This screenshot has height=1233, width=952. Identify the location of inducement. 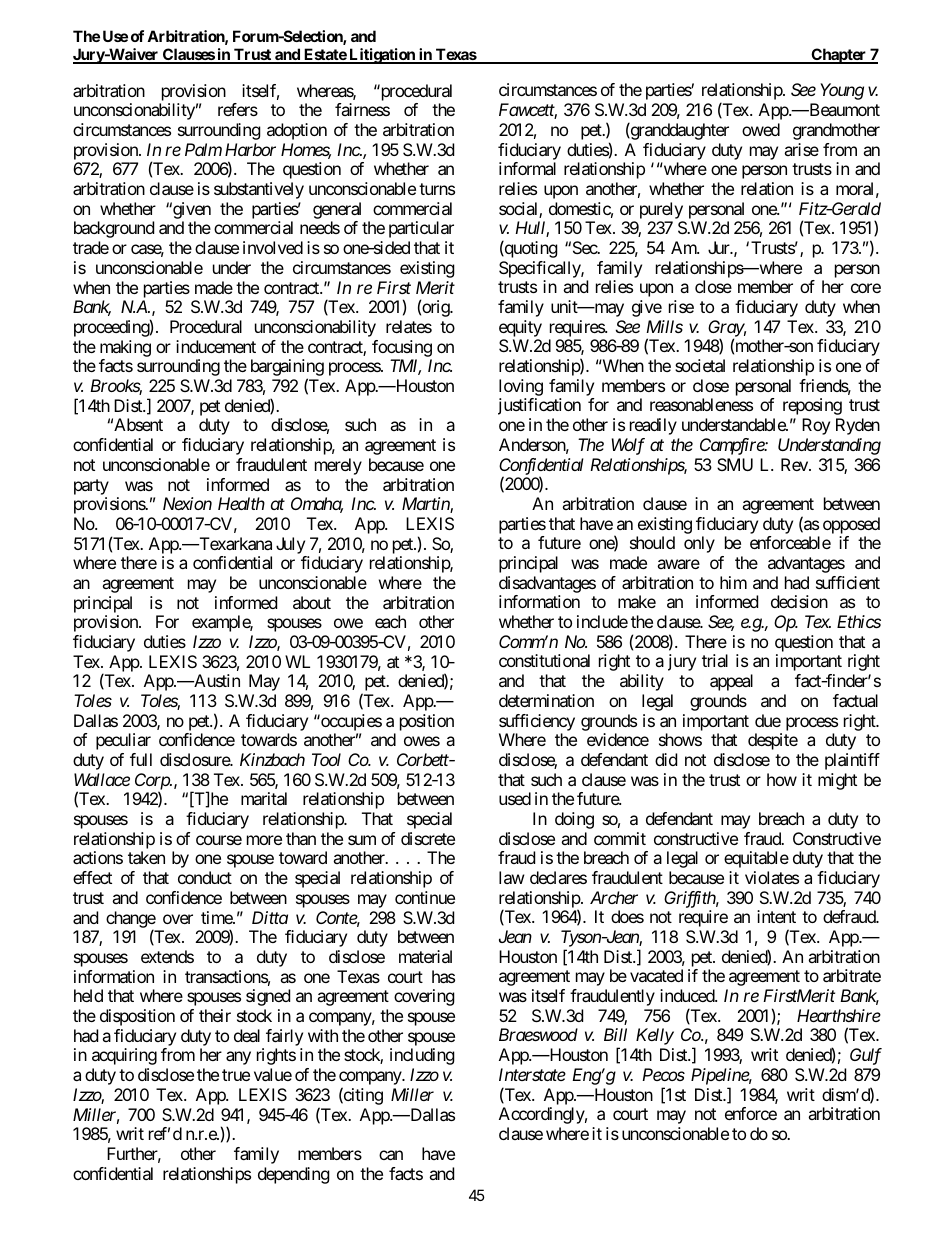
(216, 346).
